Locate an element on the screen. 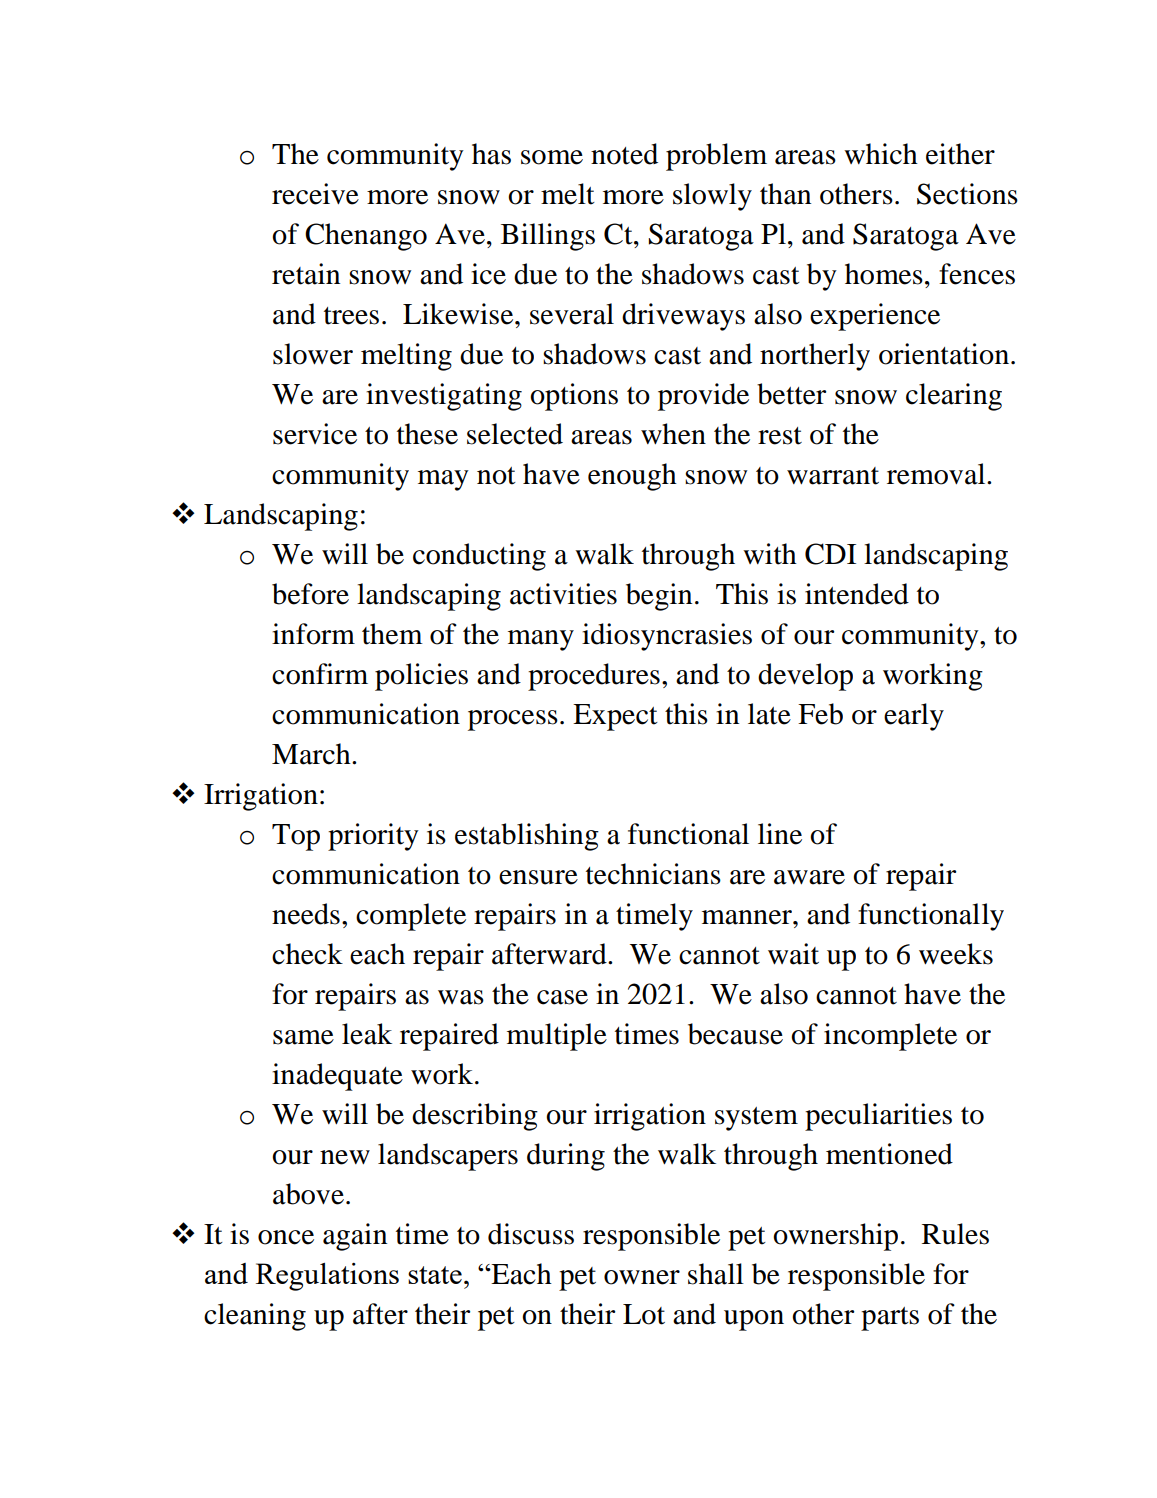  multiple is located at coordinates (557, 1037).
